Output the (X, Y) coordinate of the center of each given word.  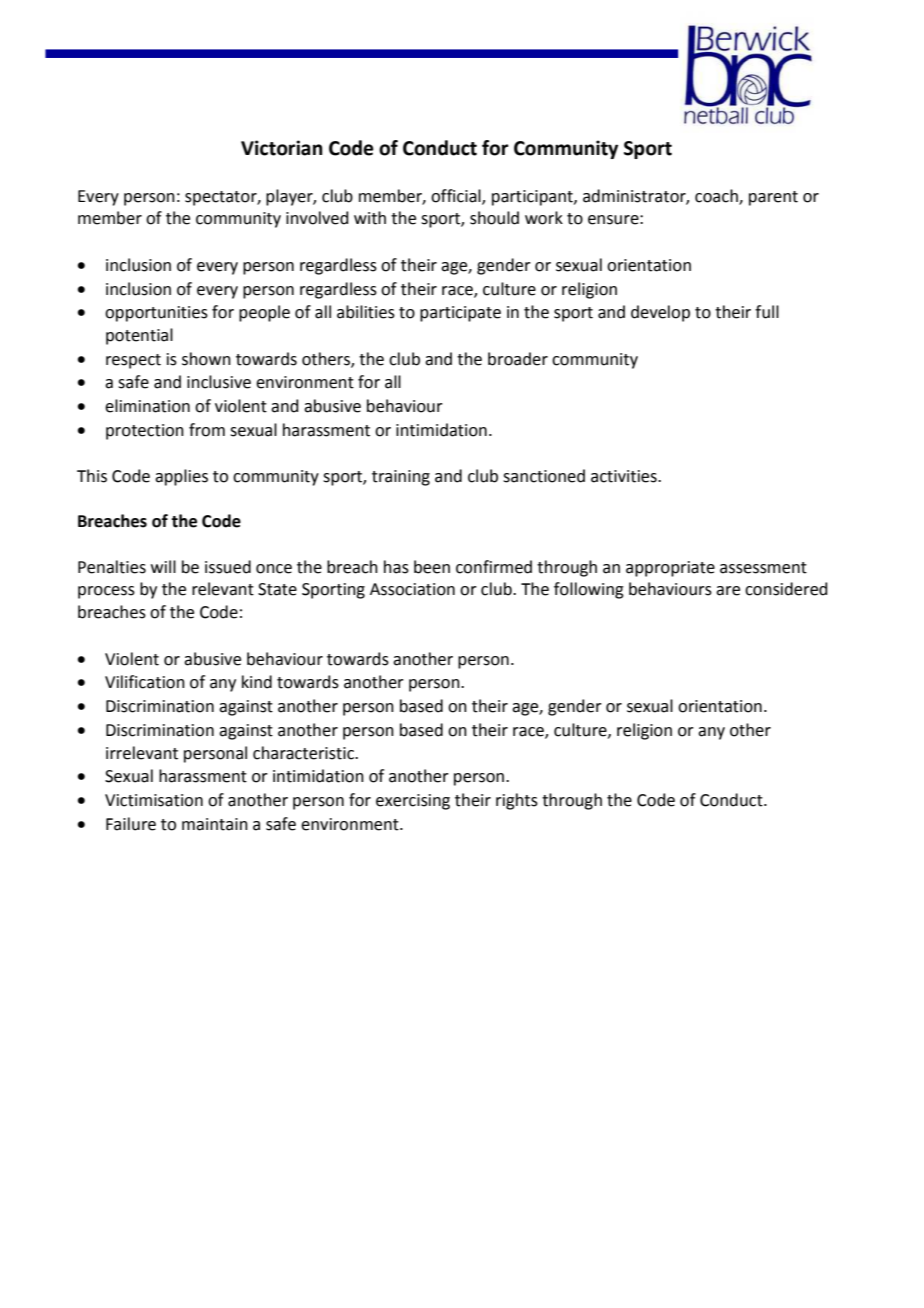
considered (786, 589)
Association (412, 589)
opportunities (156, 314)
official (457, 196)
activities (625, 476)
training (401, 478)
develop (660, 313)
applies (181, 477)
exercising (413, 802)
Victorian (282, 148)
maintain (215, 824)
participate (460, 314)
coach (717, 196)
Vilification (145, 682)
